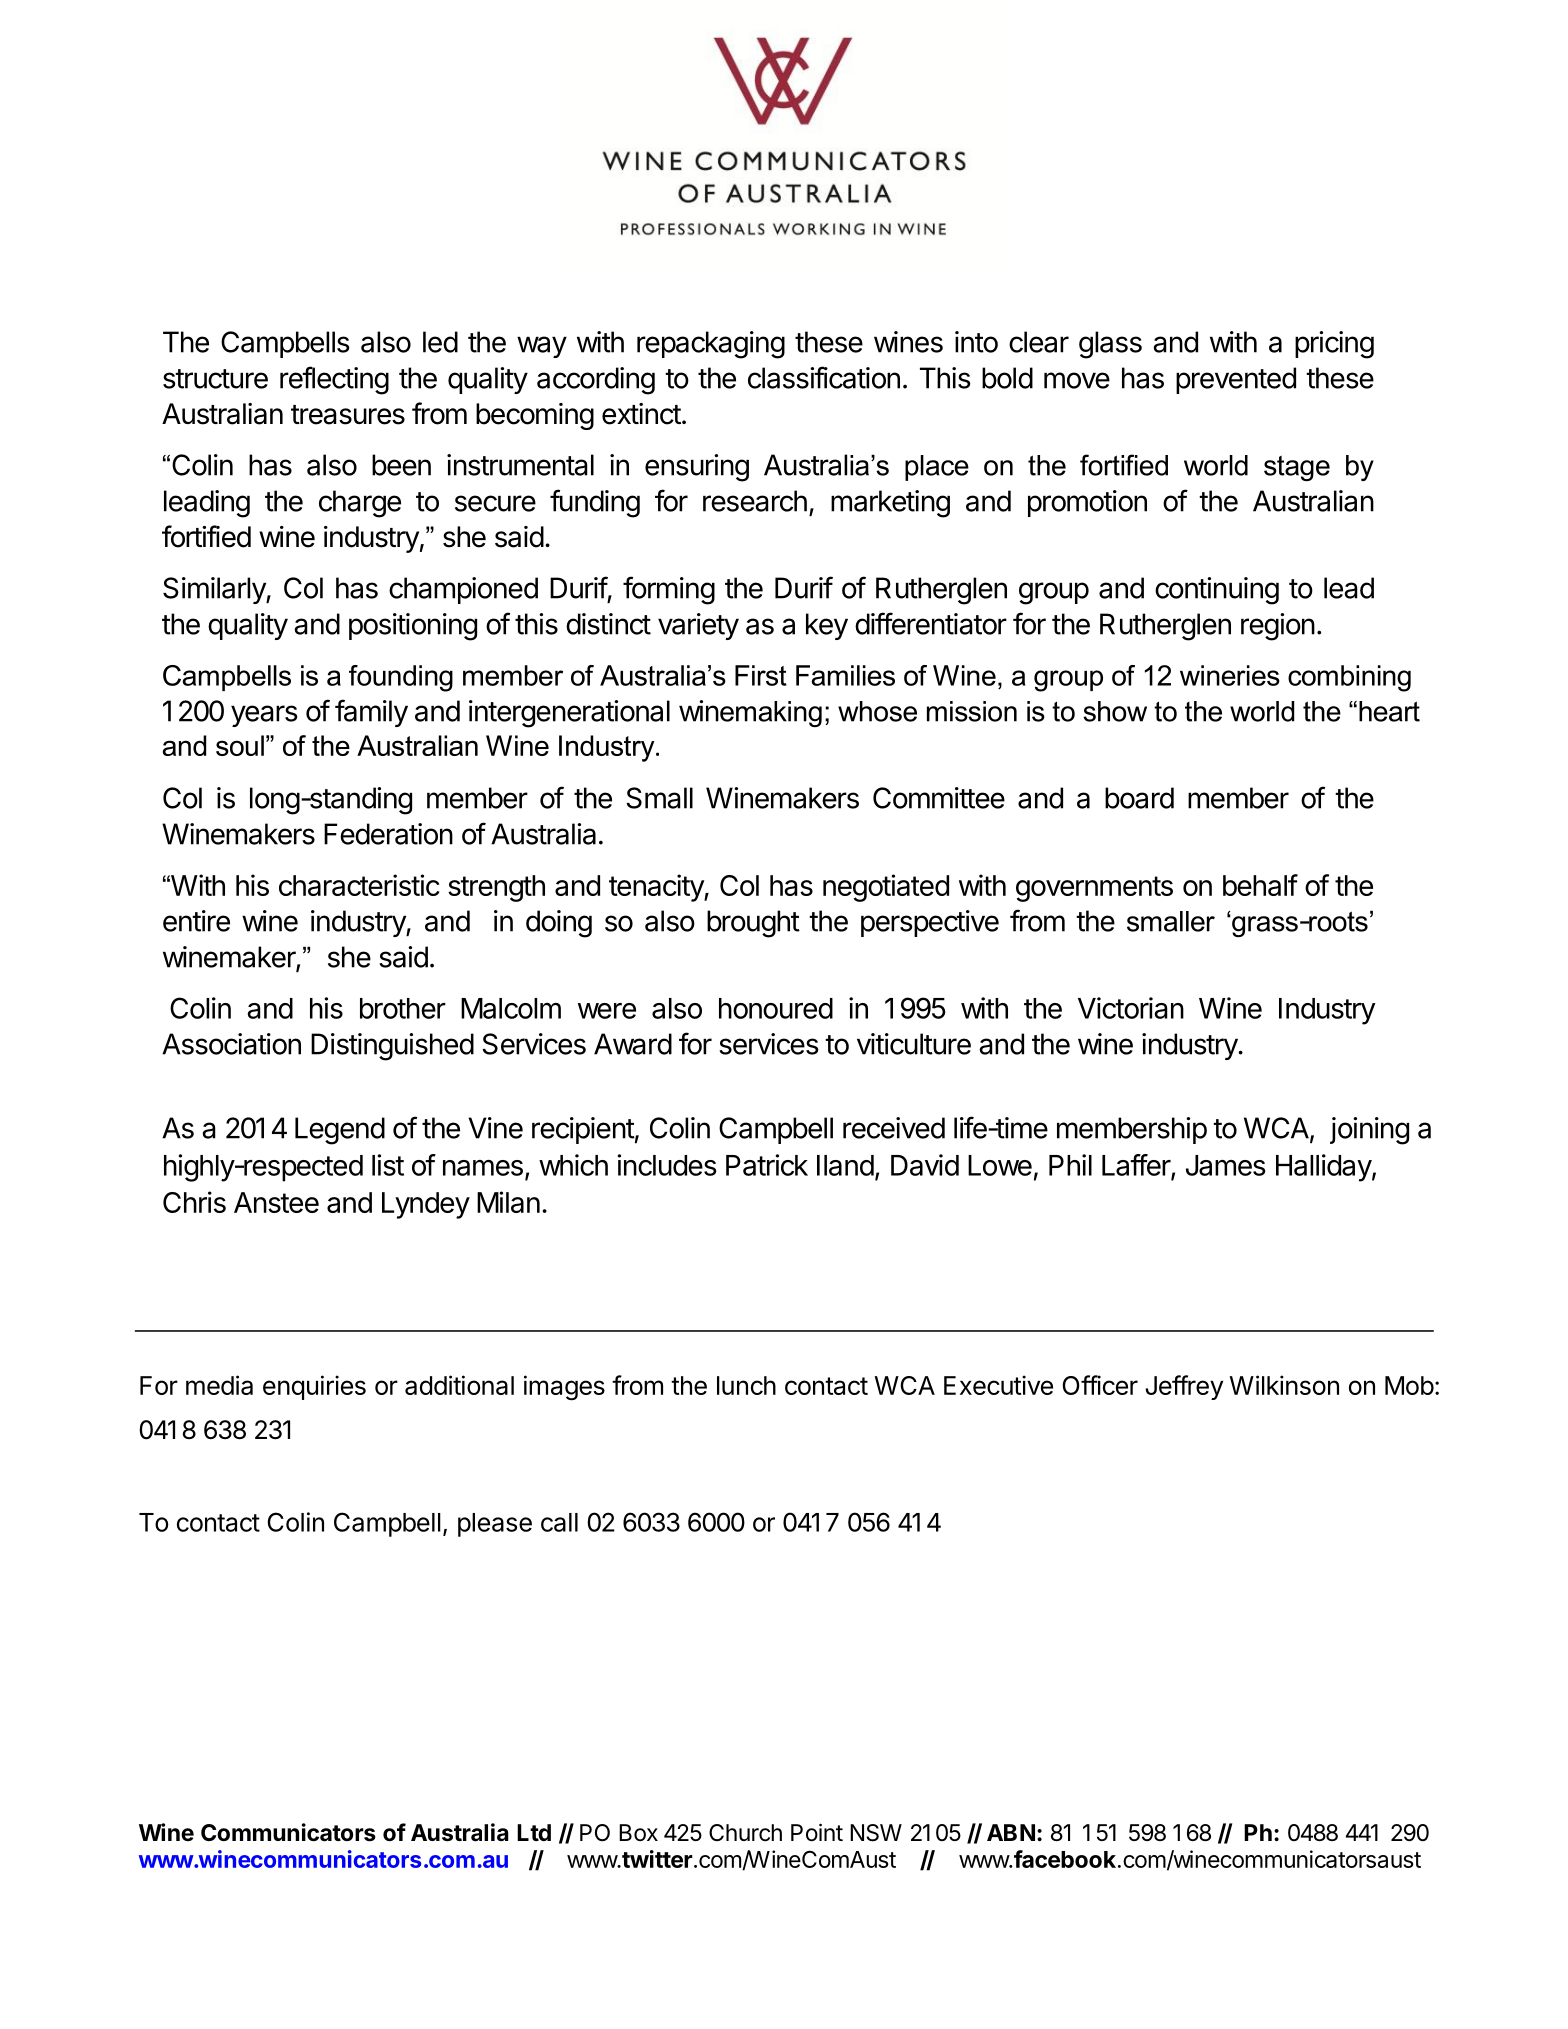 The width and height of the image is (1568, 2029). I want to click on reflecting, so click(334, 380).
